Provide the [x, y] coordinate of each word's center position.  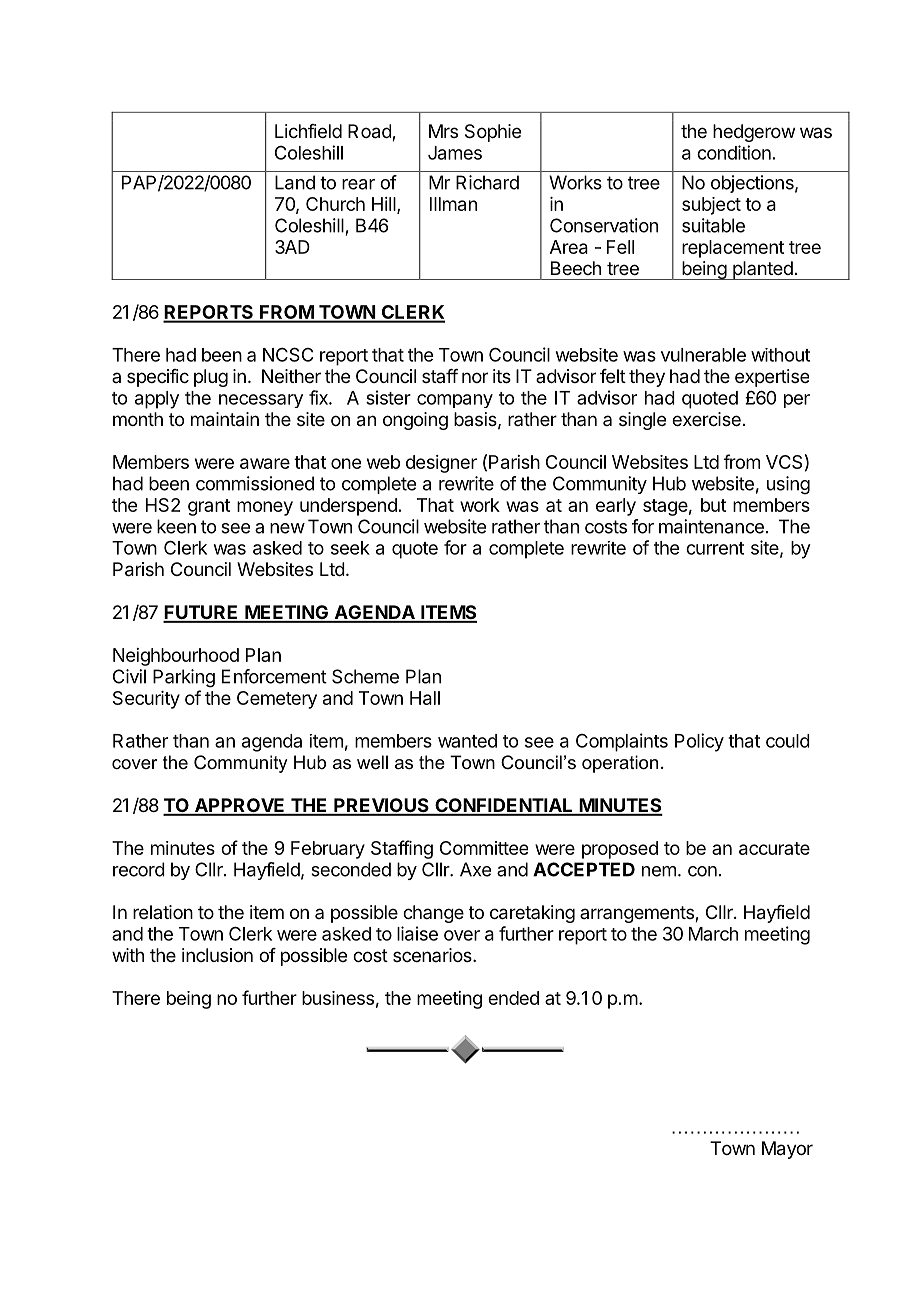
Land [295, 182]
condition [734, 152]
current [715, 548]
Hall [425, 698]
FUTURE [202, 613]
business [338, 998]
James [455, 153]
